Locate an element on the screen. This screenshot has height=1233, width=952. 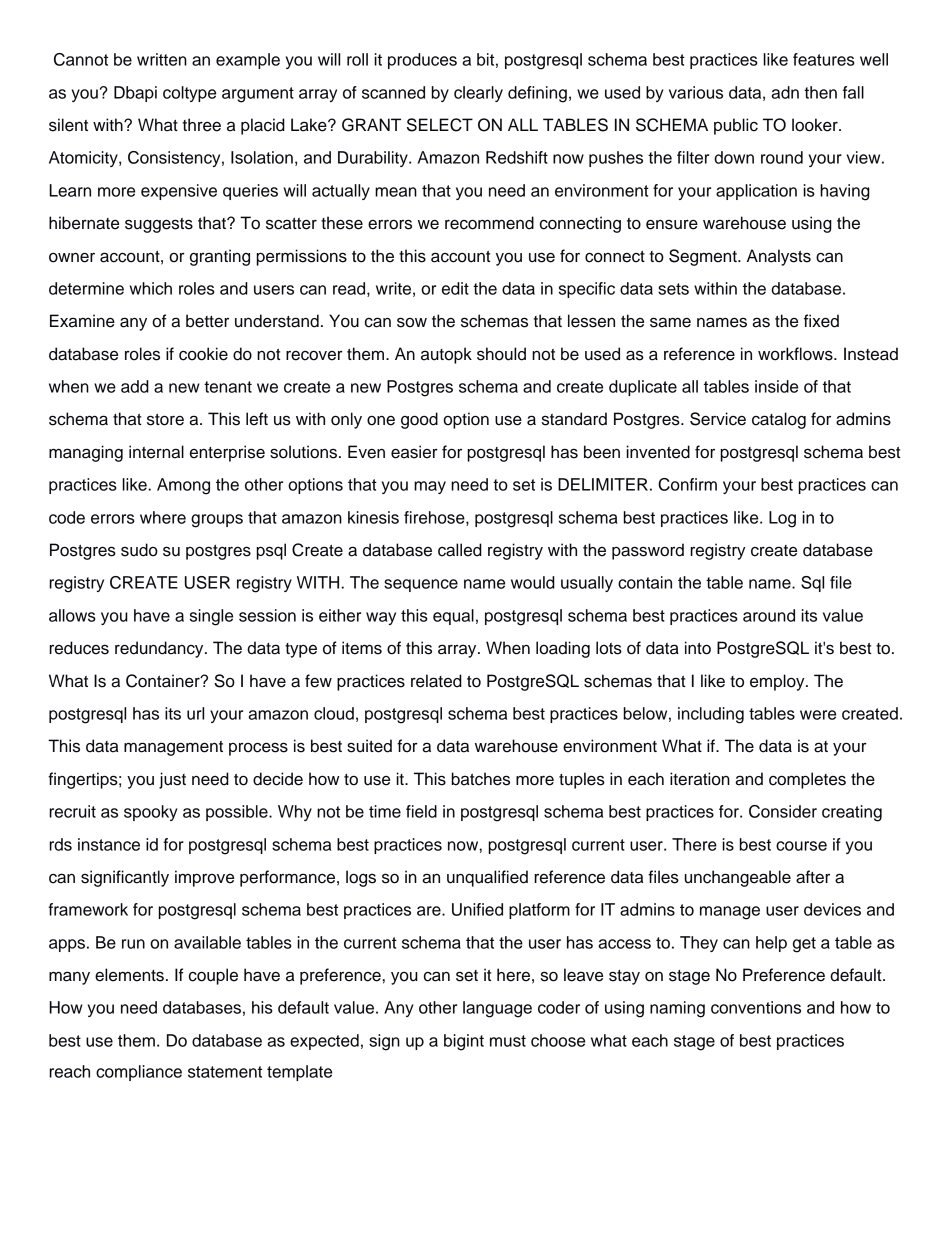
Dbapi is located at coordinates (135, 94).
